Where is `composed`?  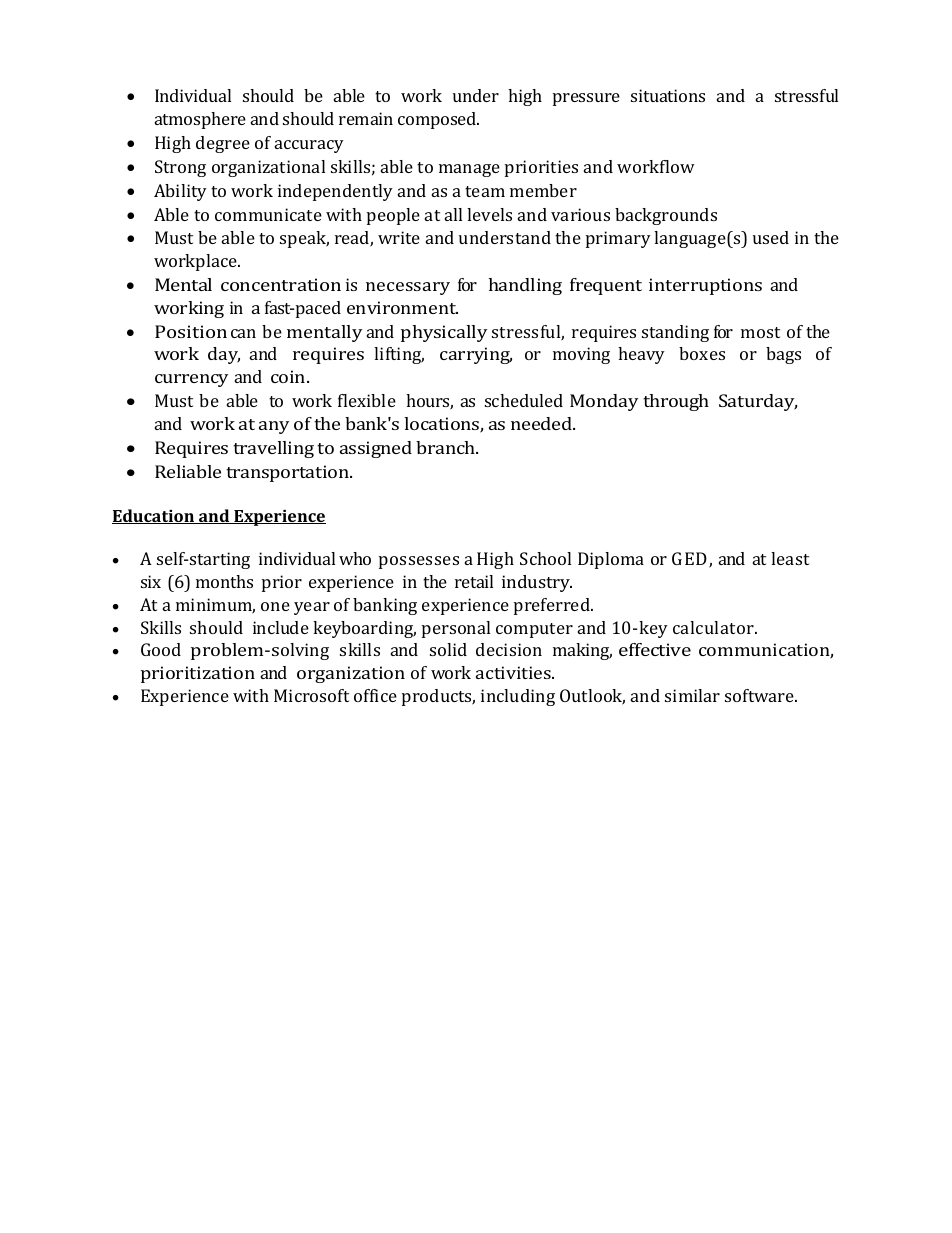
composed is located at coordinates (438, 120).
